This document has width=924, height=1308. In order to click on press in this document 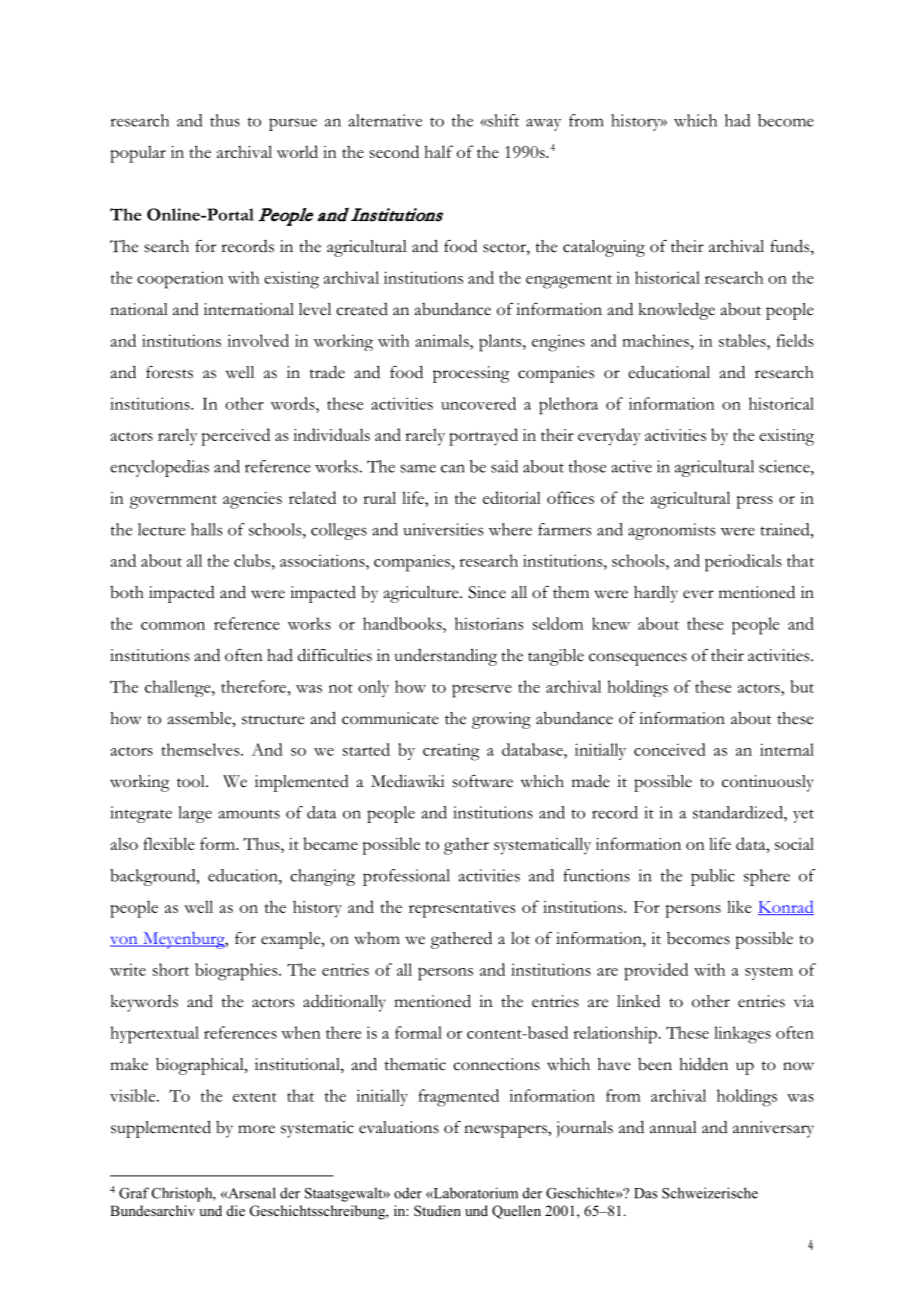, I will do `click(754, 502)`.
